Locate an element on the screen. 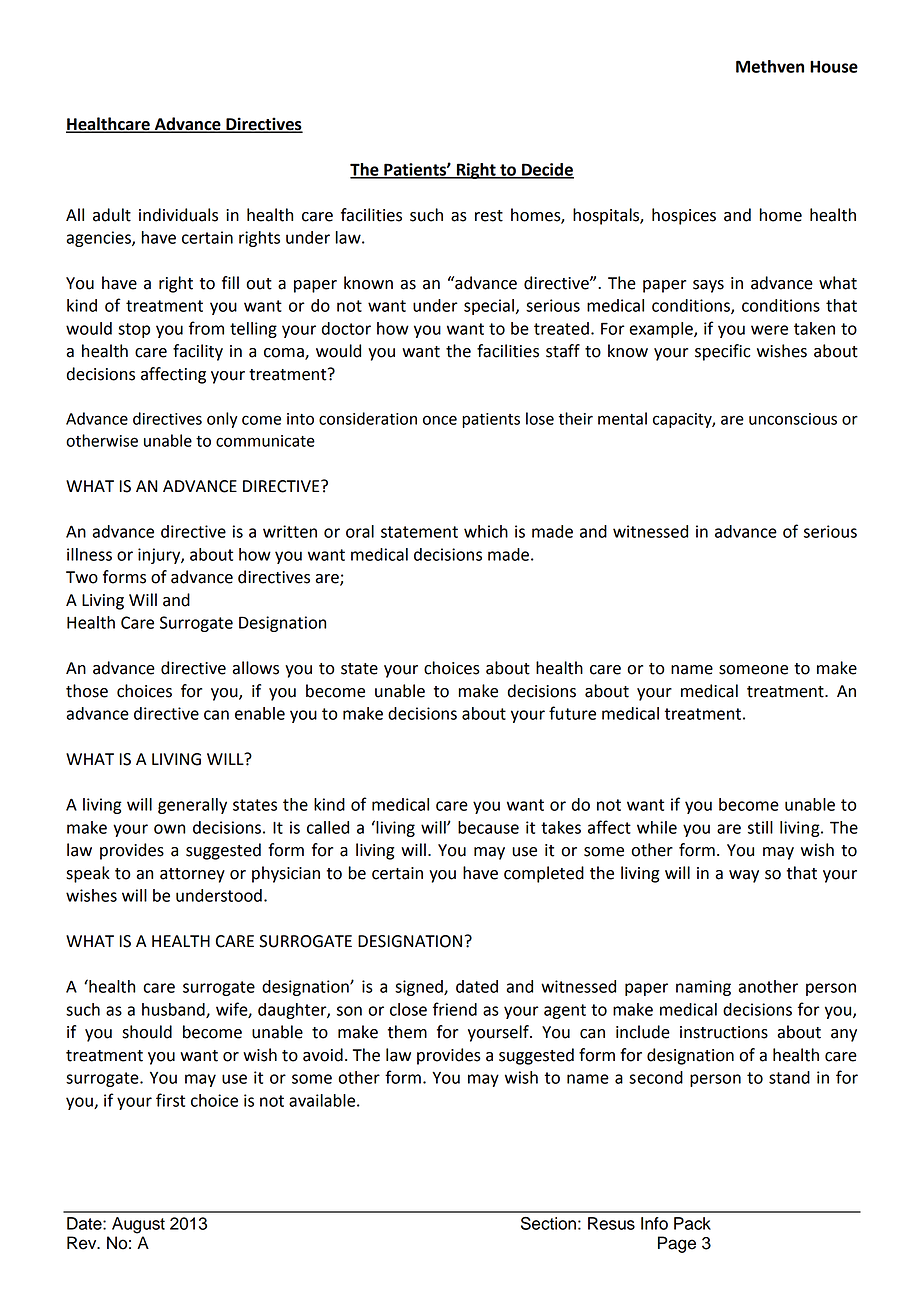  Decide is located at coordinates (547, 170).
